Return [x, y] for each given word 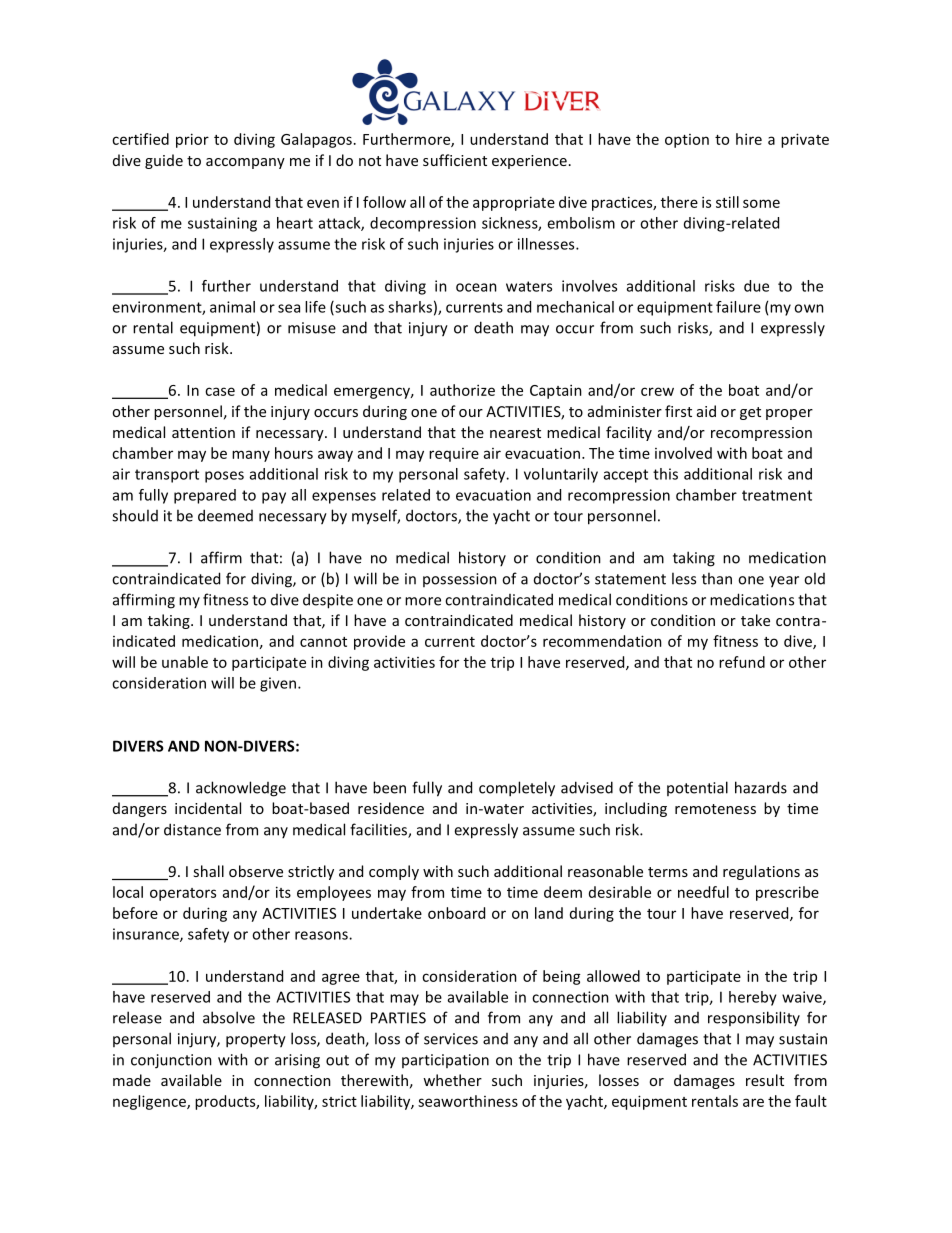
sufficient [455, 160]
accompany [245, 163]
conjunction [171, 1061]
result [765, 1080]
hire [749, 139]
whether [452, 1080]
